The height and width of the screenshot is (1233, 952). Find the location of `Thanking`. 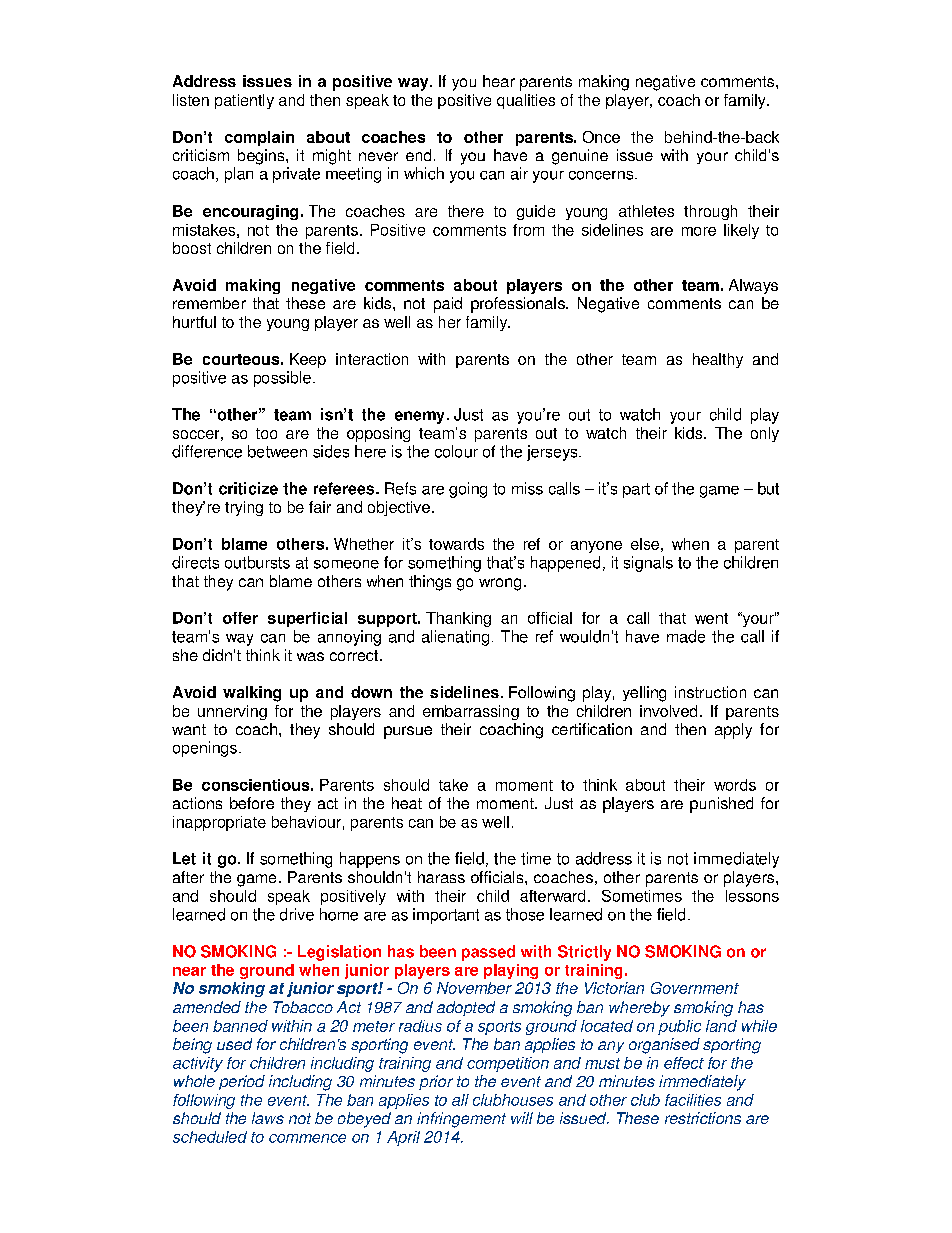

Thanking is located at coordinates (458, 619).
